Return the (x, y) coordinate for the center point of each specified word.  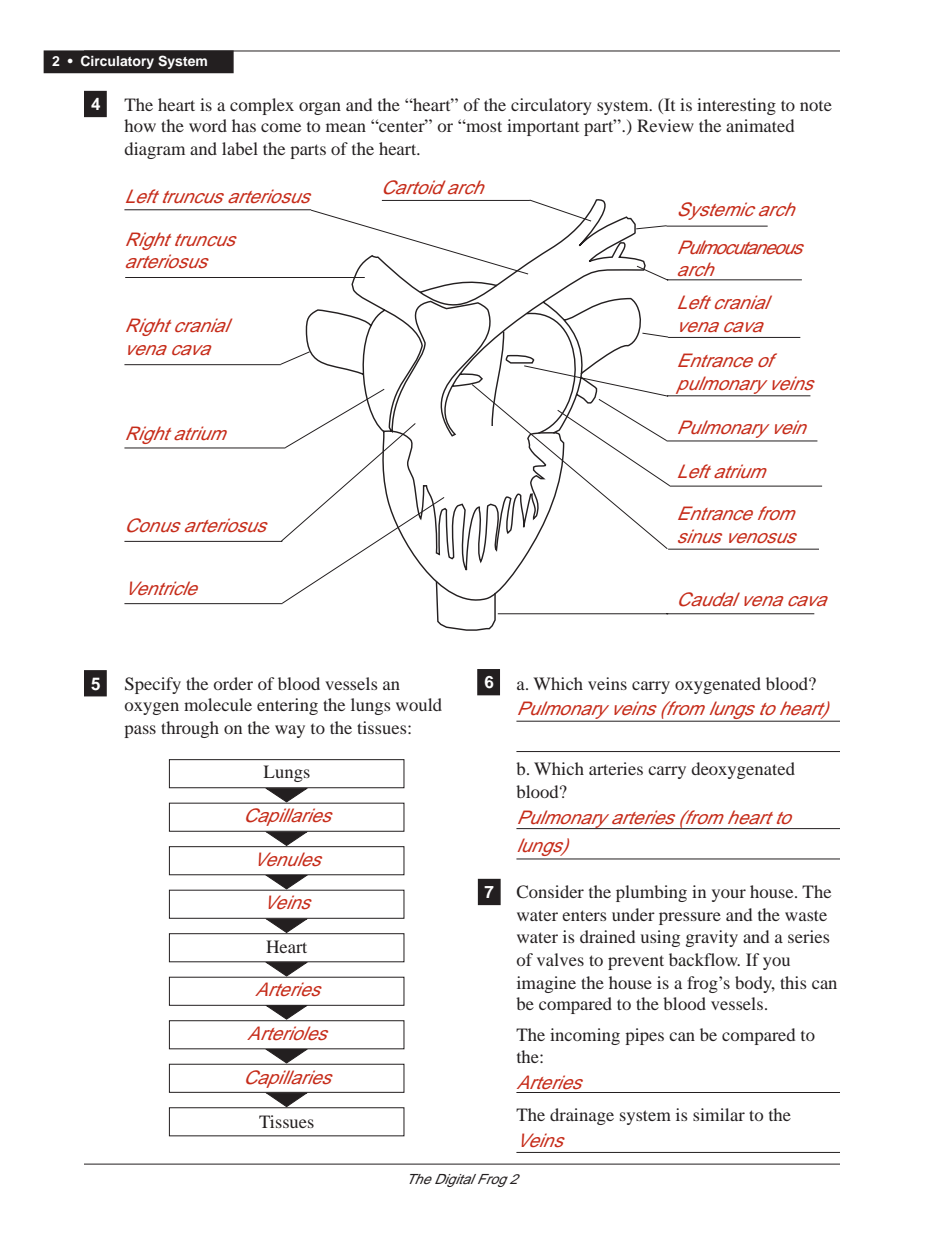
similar (719, 1114)
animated (760, 125)
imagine (546, 984)
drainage (582, 1116)
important (543, 127)
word (208, 125)
